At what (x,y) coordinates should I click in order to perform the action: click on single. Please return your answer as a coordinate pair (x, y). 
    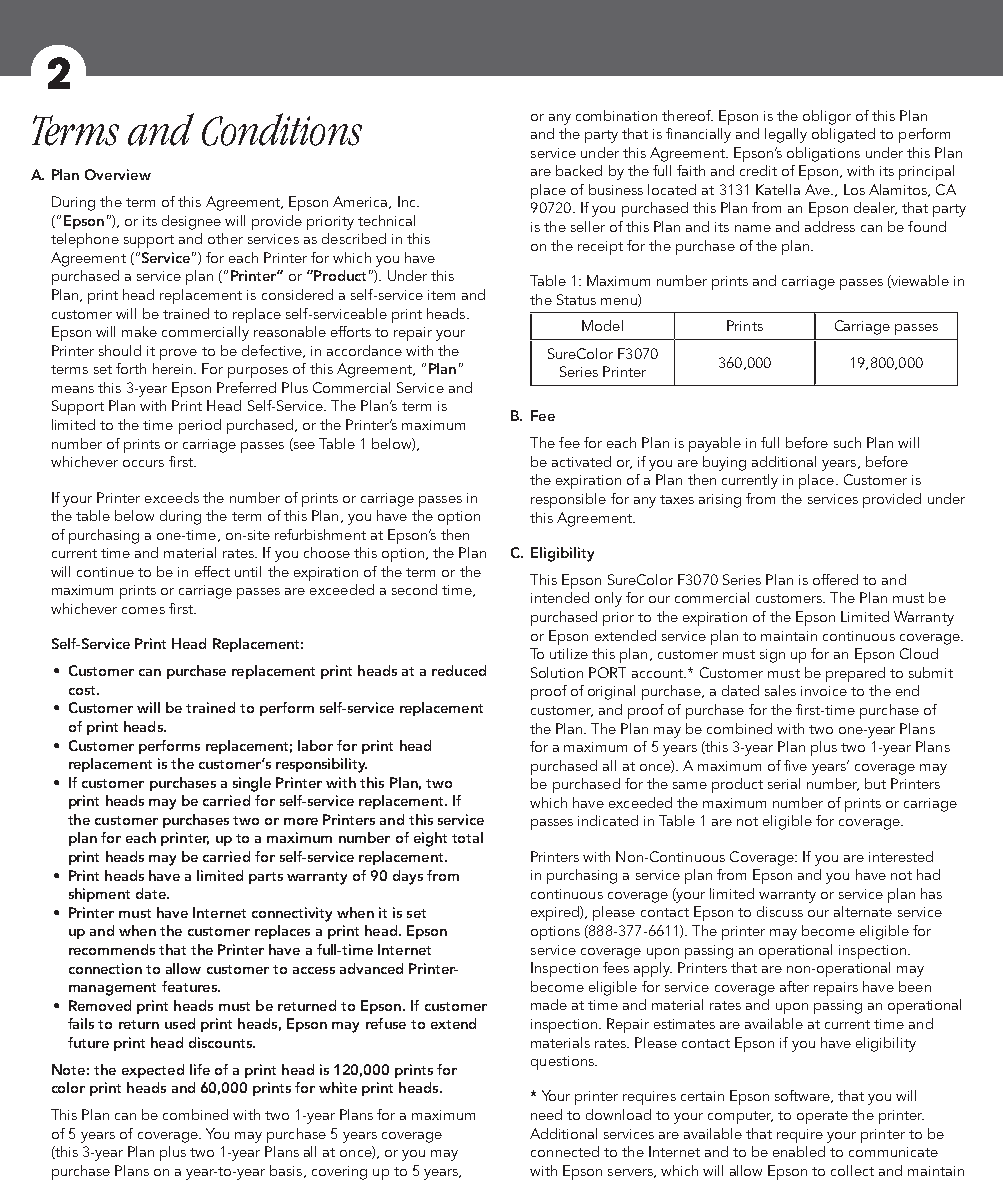
    Looking at the image, I should click on (252, 784).
